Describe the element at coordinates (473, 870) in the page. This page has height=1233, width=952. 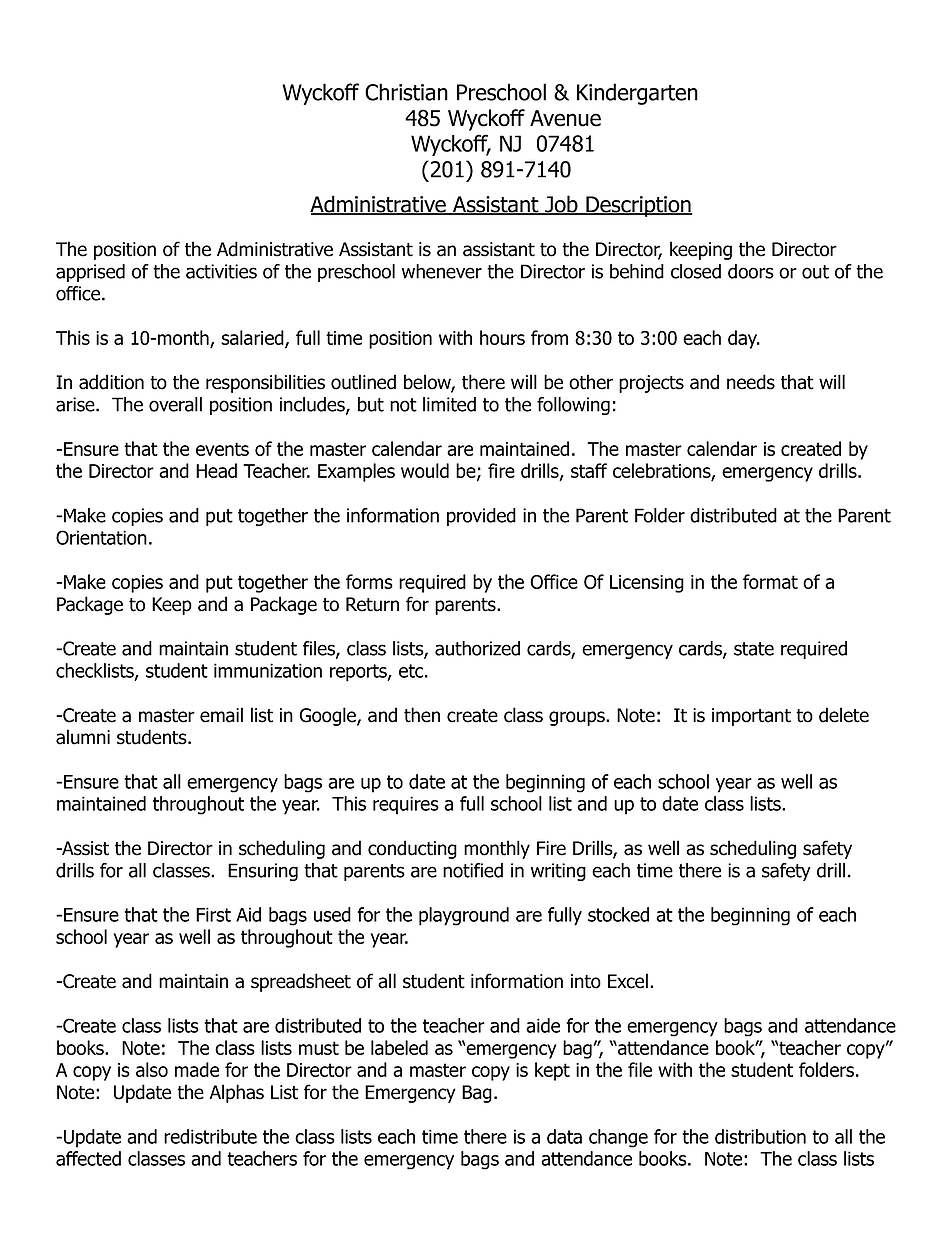
I see `notified` at that location.
